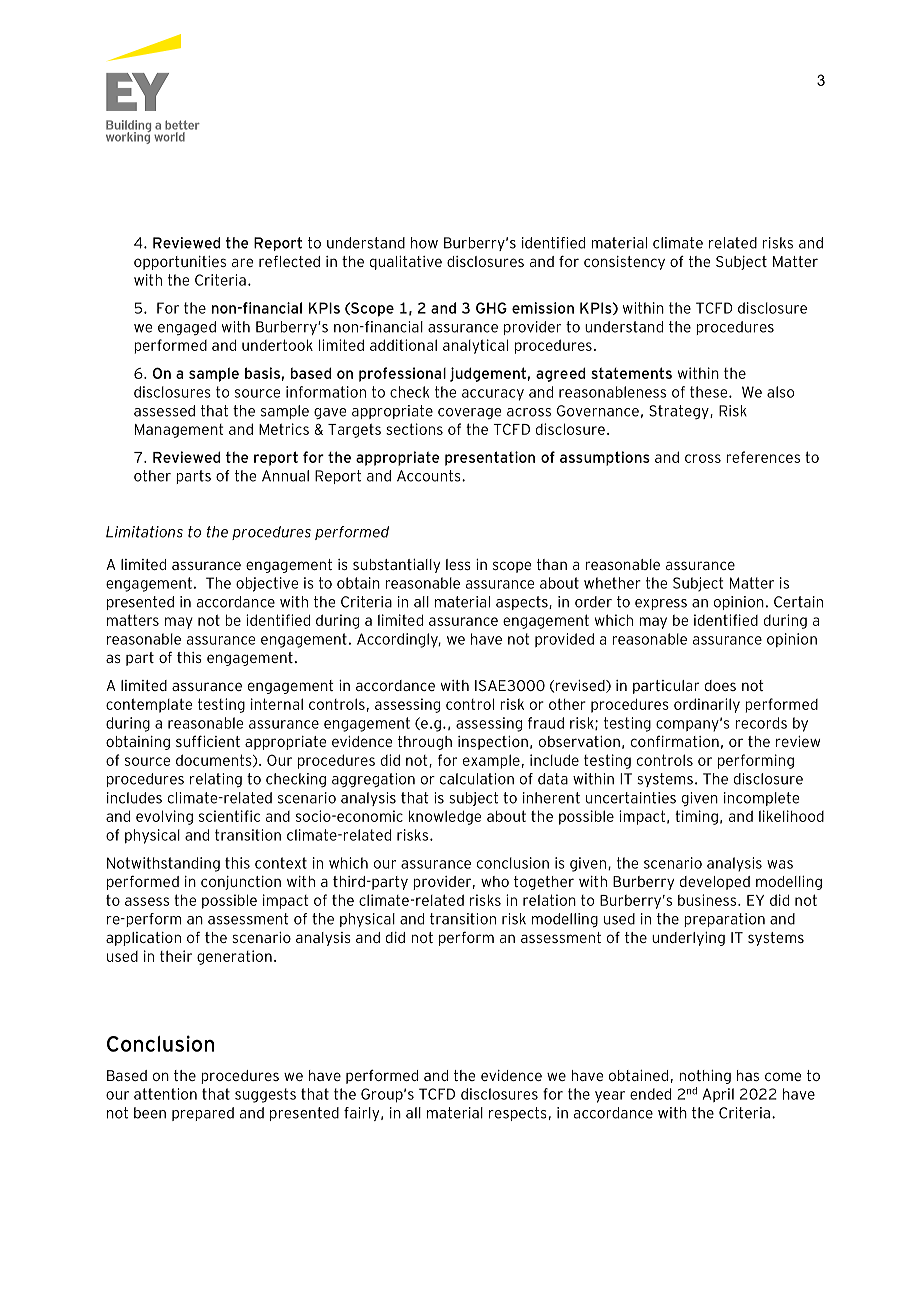  Describe the element at coordinates (624, 263) in the document. I see `consistency` at that location.
